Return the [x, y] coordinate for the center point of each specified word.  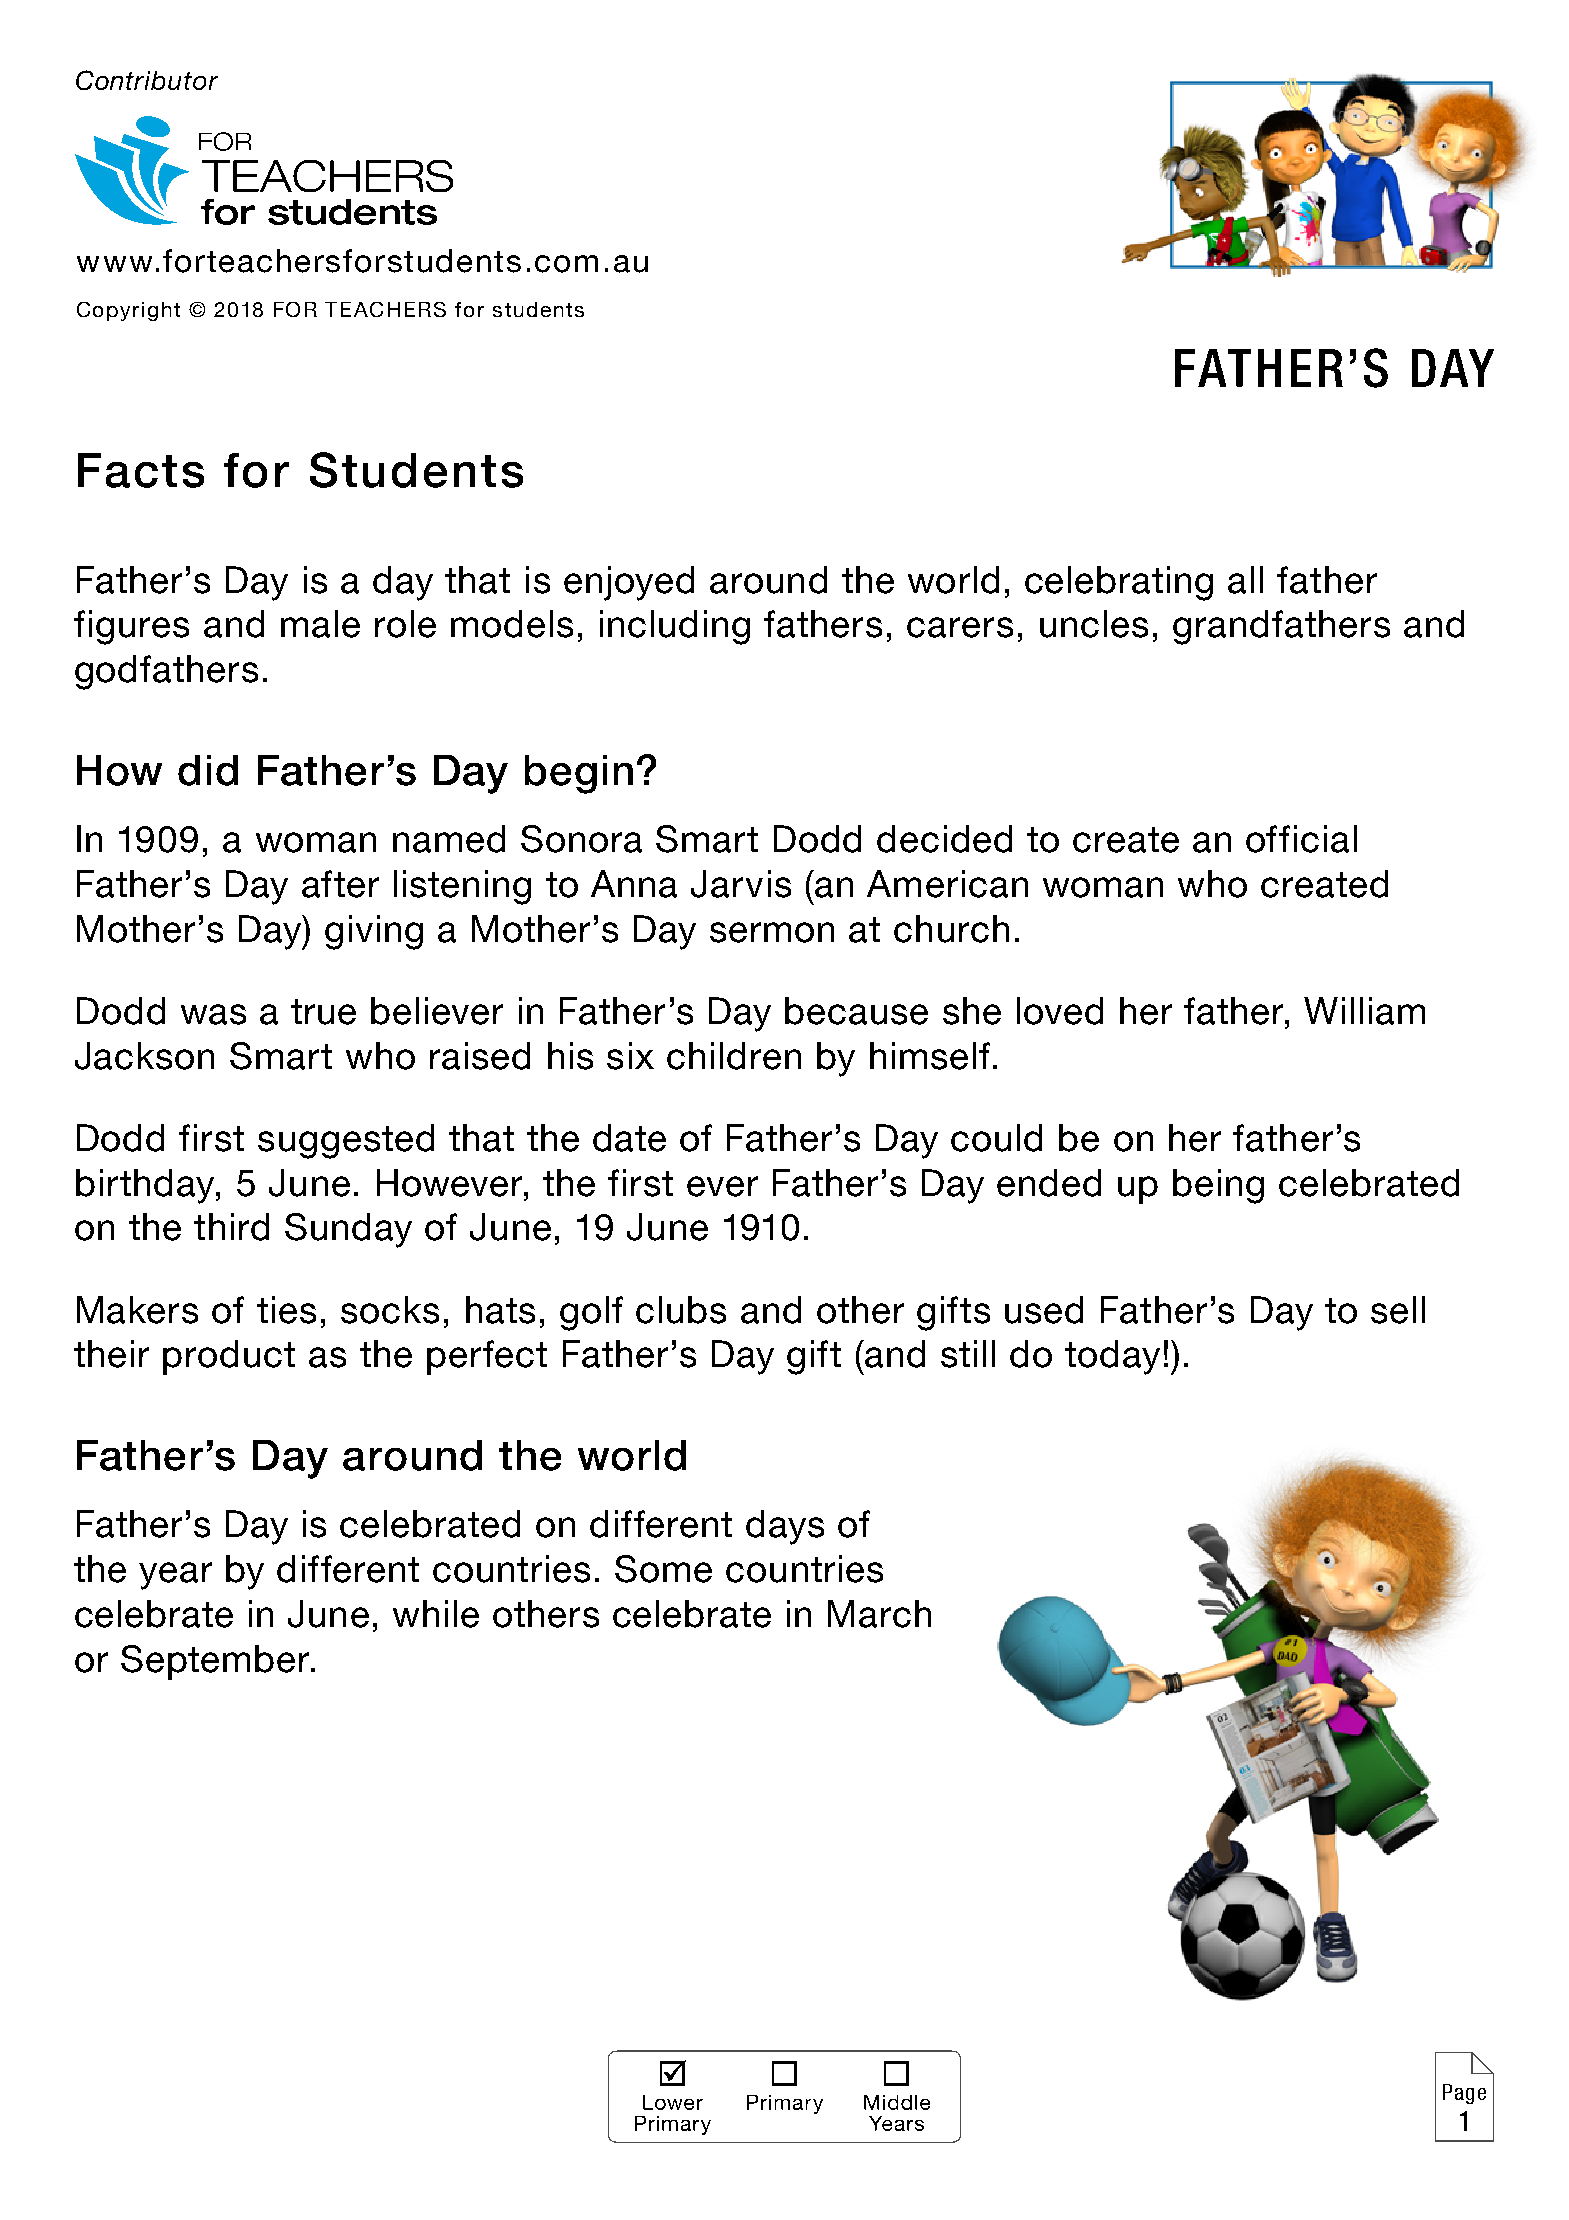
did [208, 770]
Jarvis [741, 884]
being [1218, 1186]
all [1245, 580]
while [436, 1614]
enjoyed [629, 583]
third [231, 1227]
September [216, 1662]
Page [1464, 2094]
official [1301, 839]
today [1112, 1357]
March [879, 1614]
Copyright [128, 311]
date [629, 1138]
